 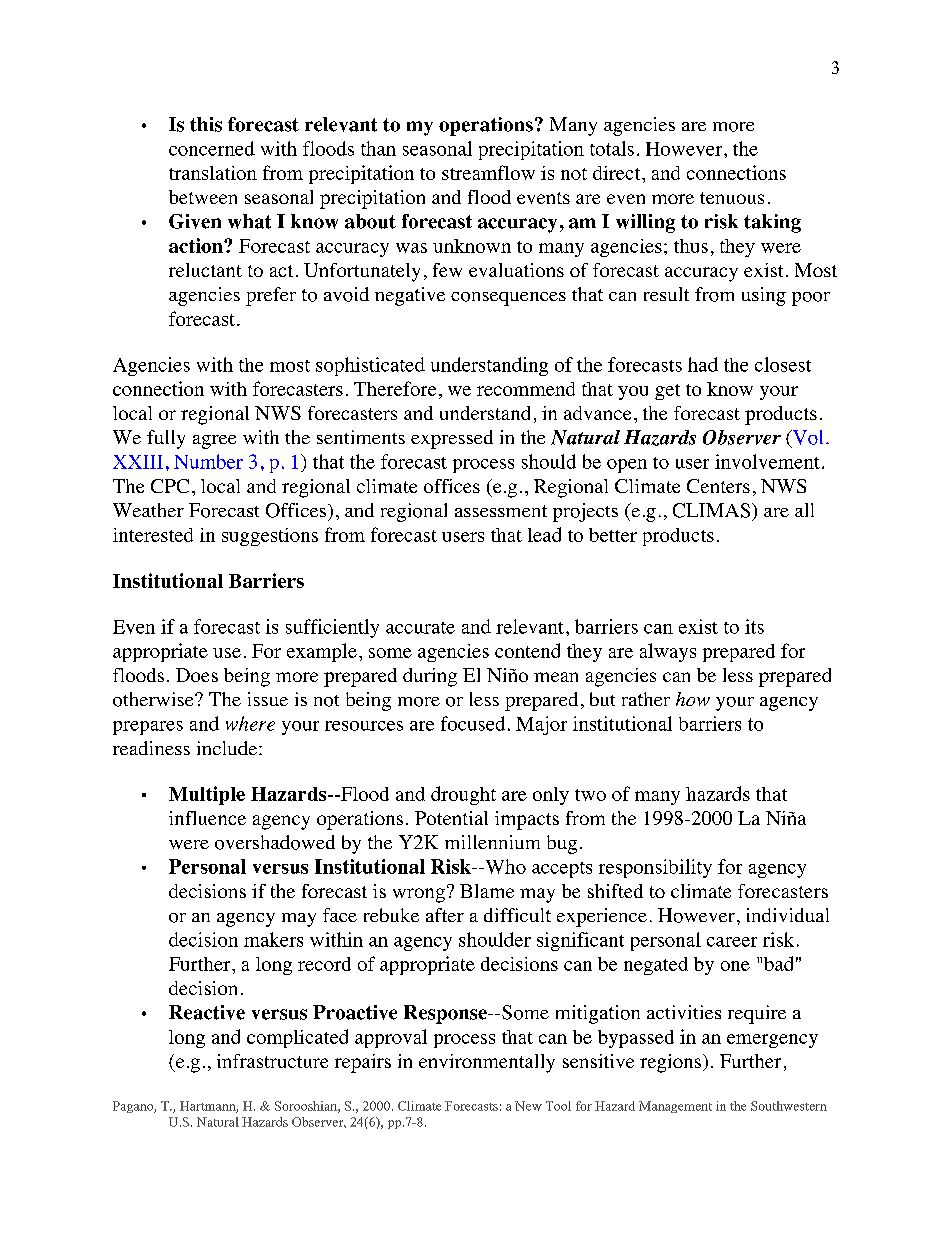 I want to click on streamflow, so click(x=488, y=172).
